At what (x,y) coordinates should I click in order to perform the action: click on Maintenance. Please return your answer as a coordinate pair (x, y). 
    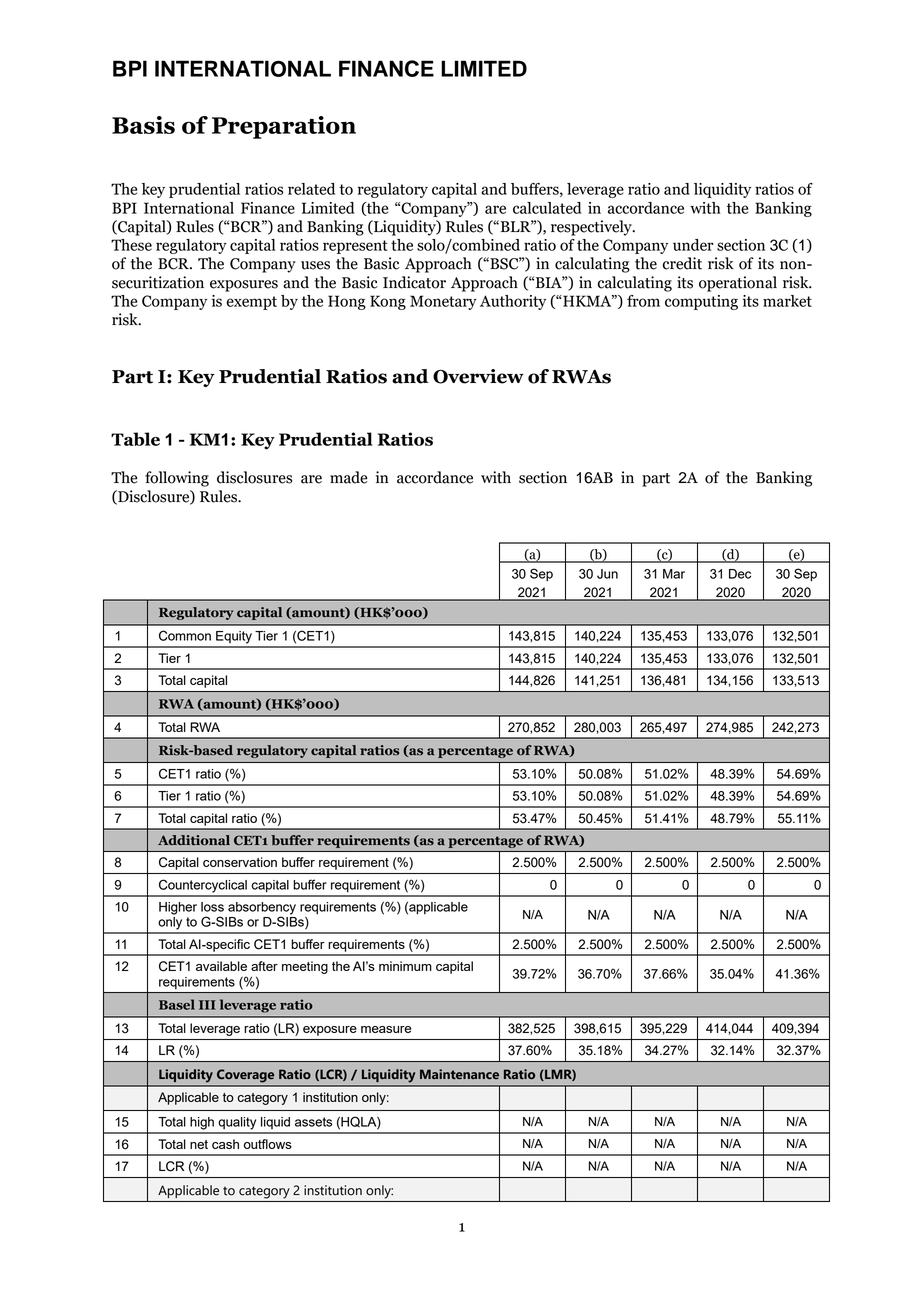
    Looking at the image, I should click on (459, 1074).
